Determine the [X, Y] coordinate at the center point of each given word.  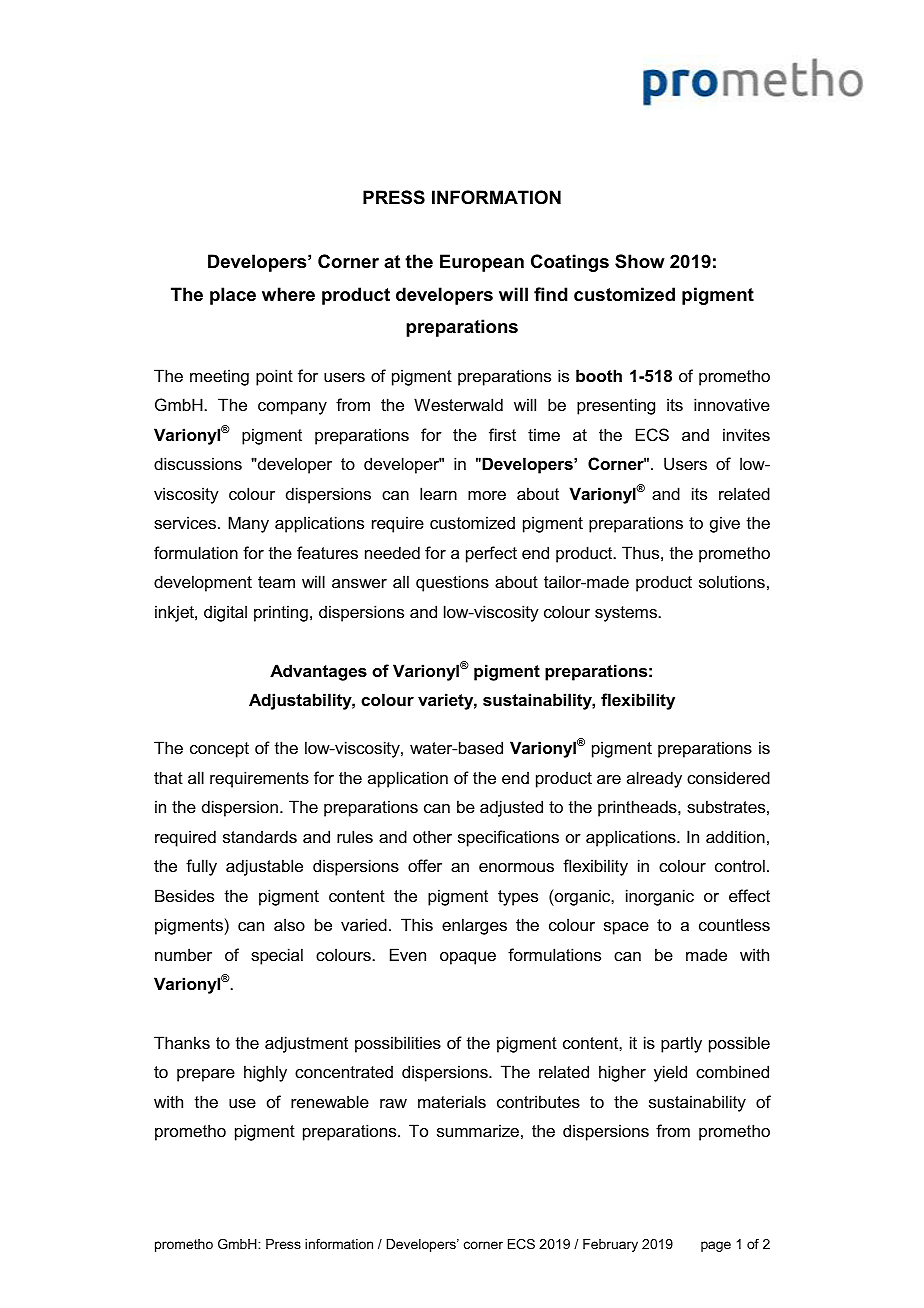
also [289, 924]
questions [452, 583]
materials [452, 1101]
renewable [330, 1101]
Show [640, 261]
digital [225, 613]
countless [734, 924]
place [233, 296]
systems [626, 614]
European [482, 263]
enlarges [474, 926]
